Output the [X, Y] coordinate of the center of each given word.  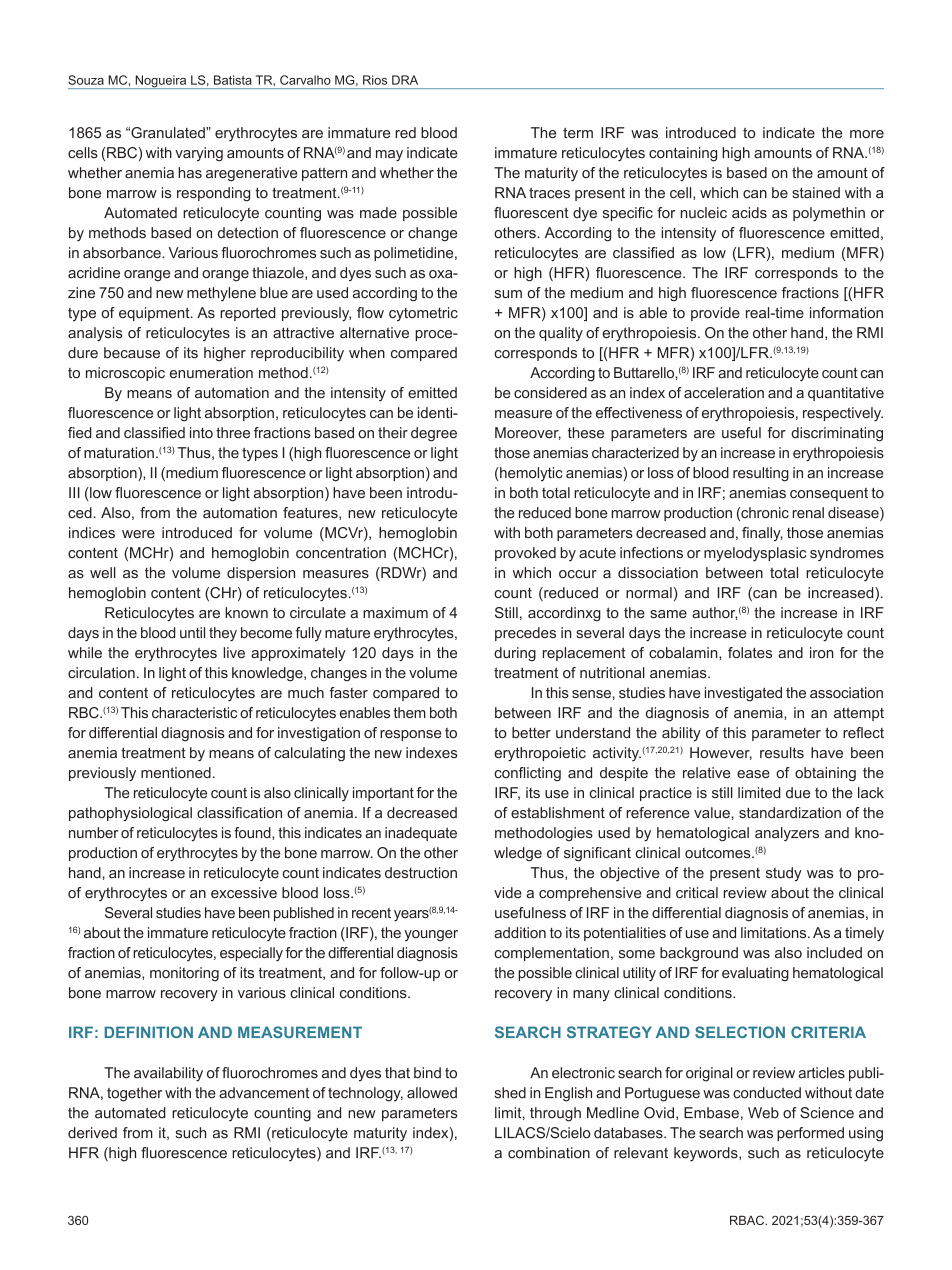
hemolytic [530, 474]
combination [549, 1153]
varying [199, 154]
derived [92, 1133]
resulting [761, 474]
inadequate [421, 834]
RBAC [748, 1220]
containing [683, 154]
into [201, 432]
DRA [405, 80]
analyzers [787, 834]
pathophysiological [130, 814]
